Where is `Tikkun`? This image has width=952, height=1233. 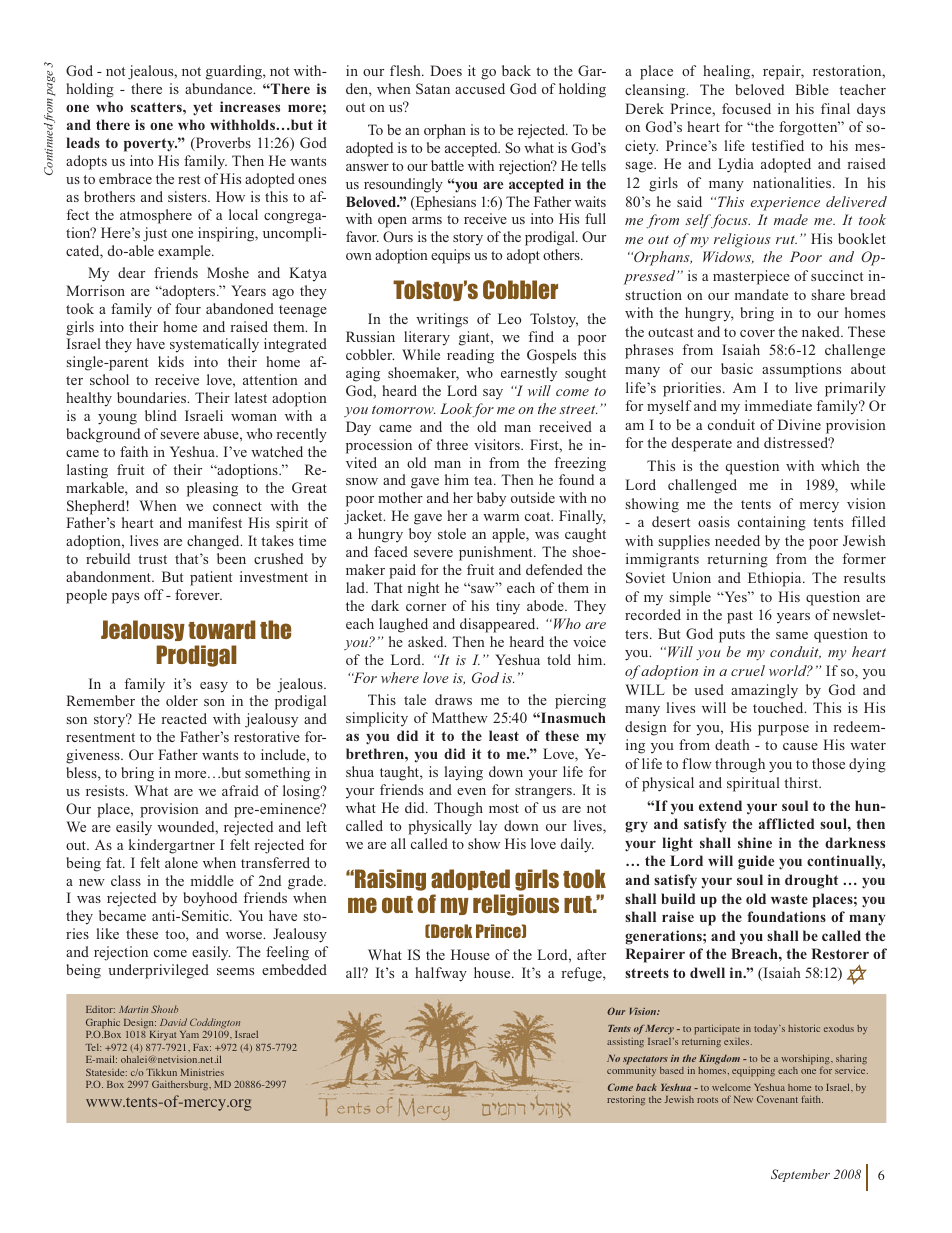 Tikkun is located at coordinates (161, 1072).
